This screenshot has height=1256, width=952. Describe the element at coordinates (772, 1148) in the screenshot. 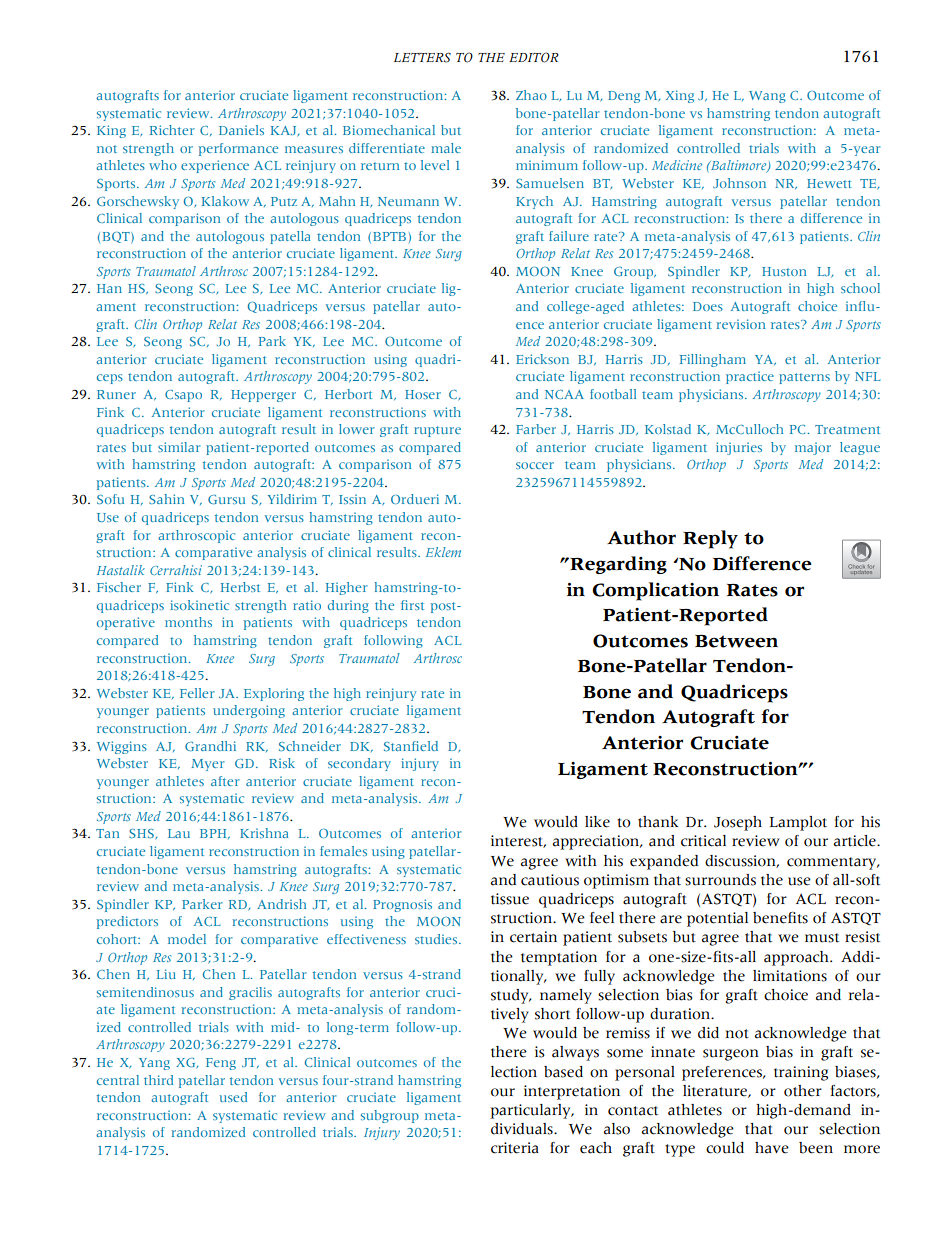

I see `have` at that location.
